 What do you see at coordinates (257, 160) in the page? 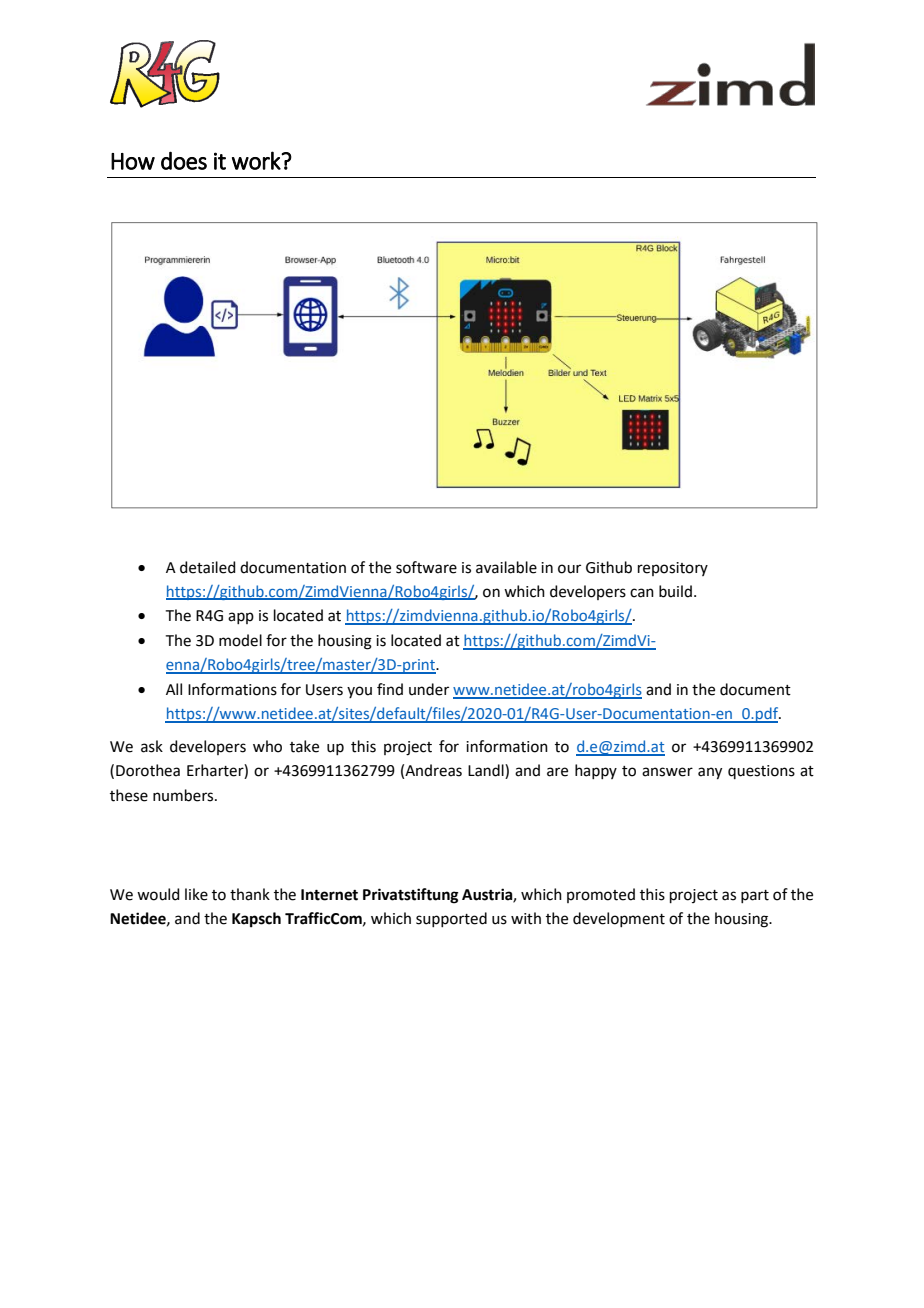
I see `work` at bounding box center [257, 160].
